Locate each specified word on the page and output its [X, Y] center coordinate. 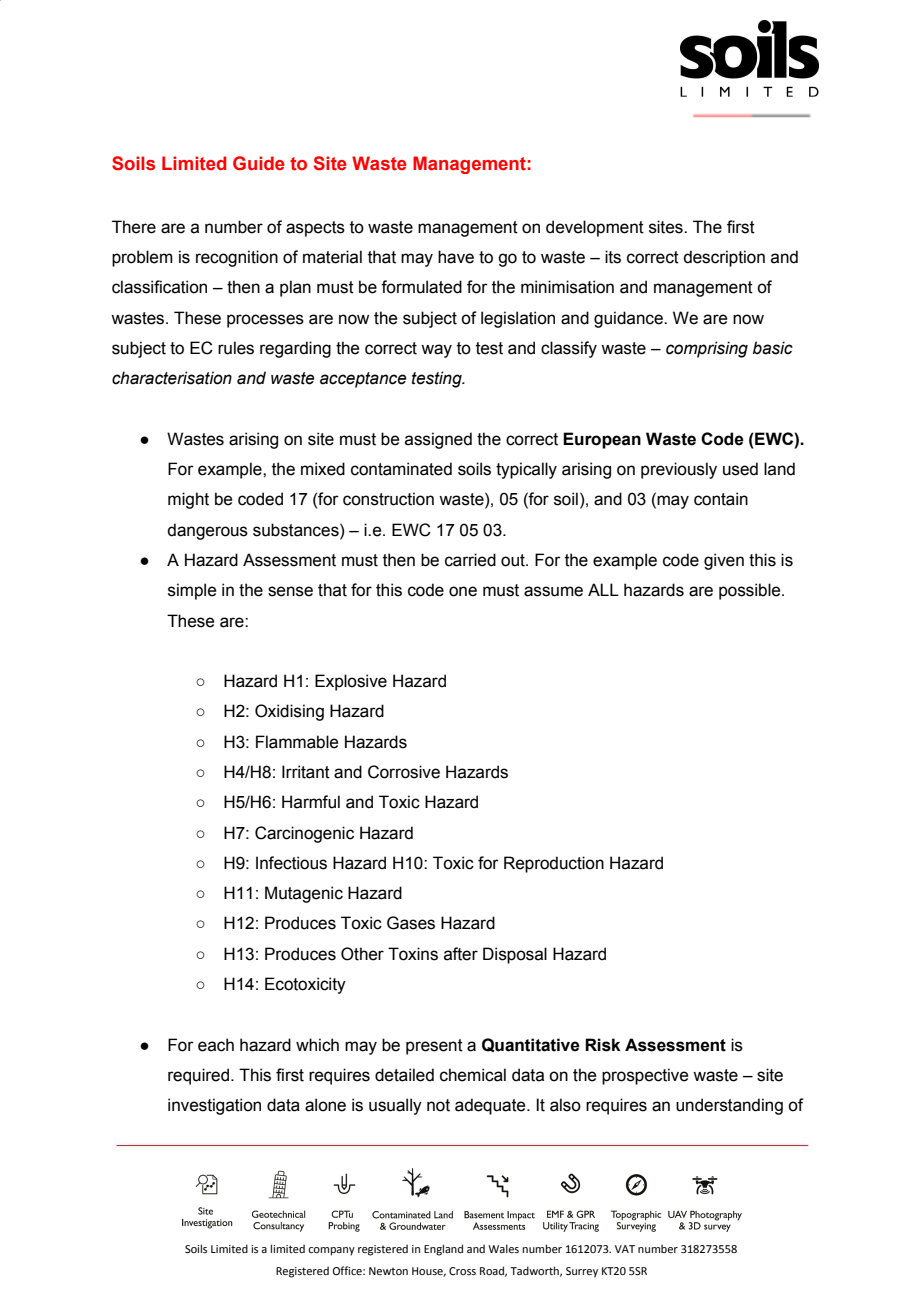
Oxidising [289, 712]
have [456, 257]
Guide [259, 163]
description [724, 258]
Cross [462, 1271]
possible [751, 591]
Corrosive [404, 772]
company [331, 1251]
